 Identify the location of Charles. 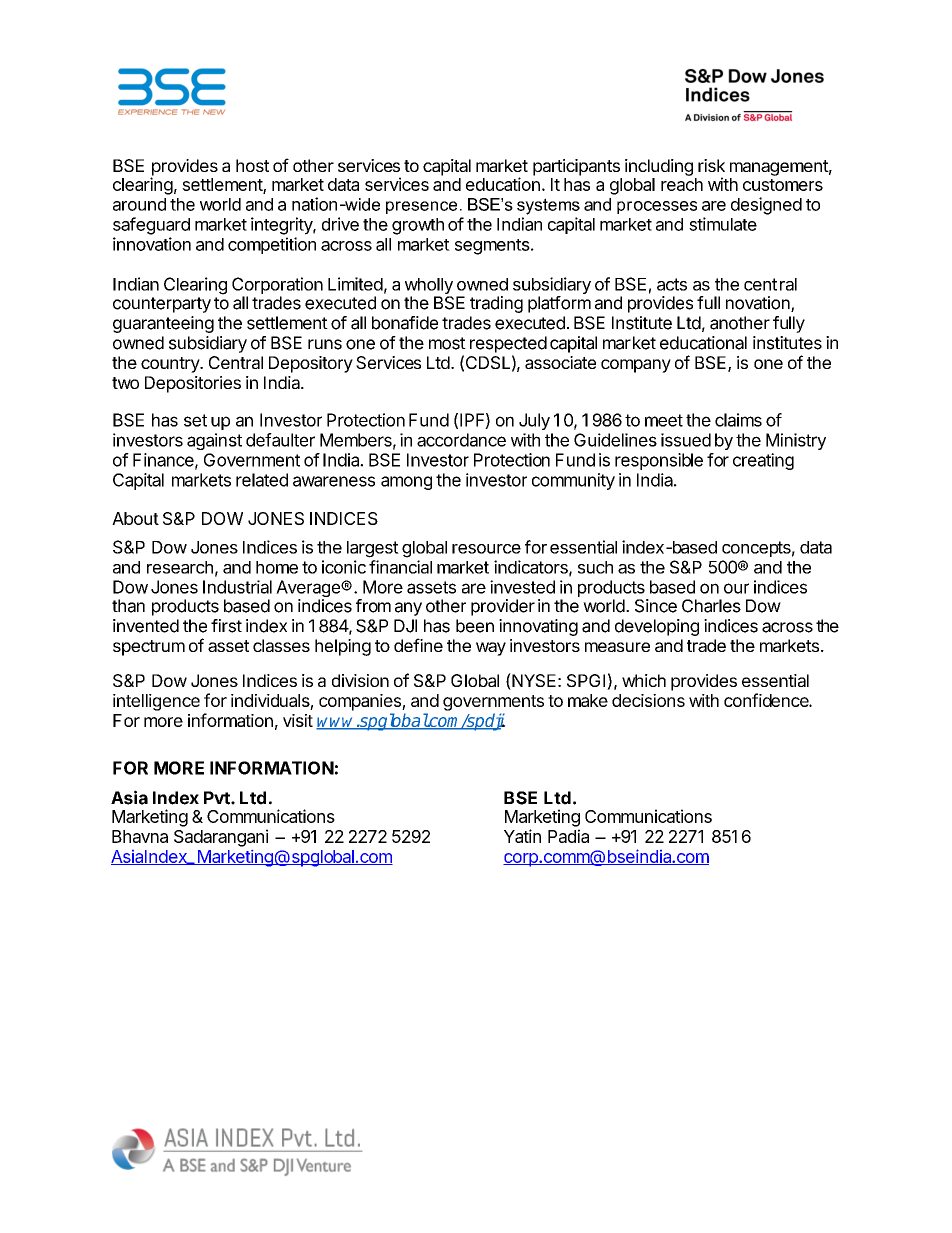
(711, 606).
